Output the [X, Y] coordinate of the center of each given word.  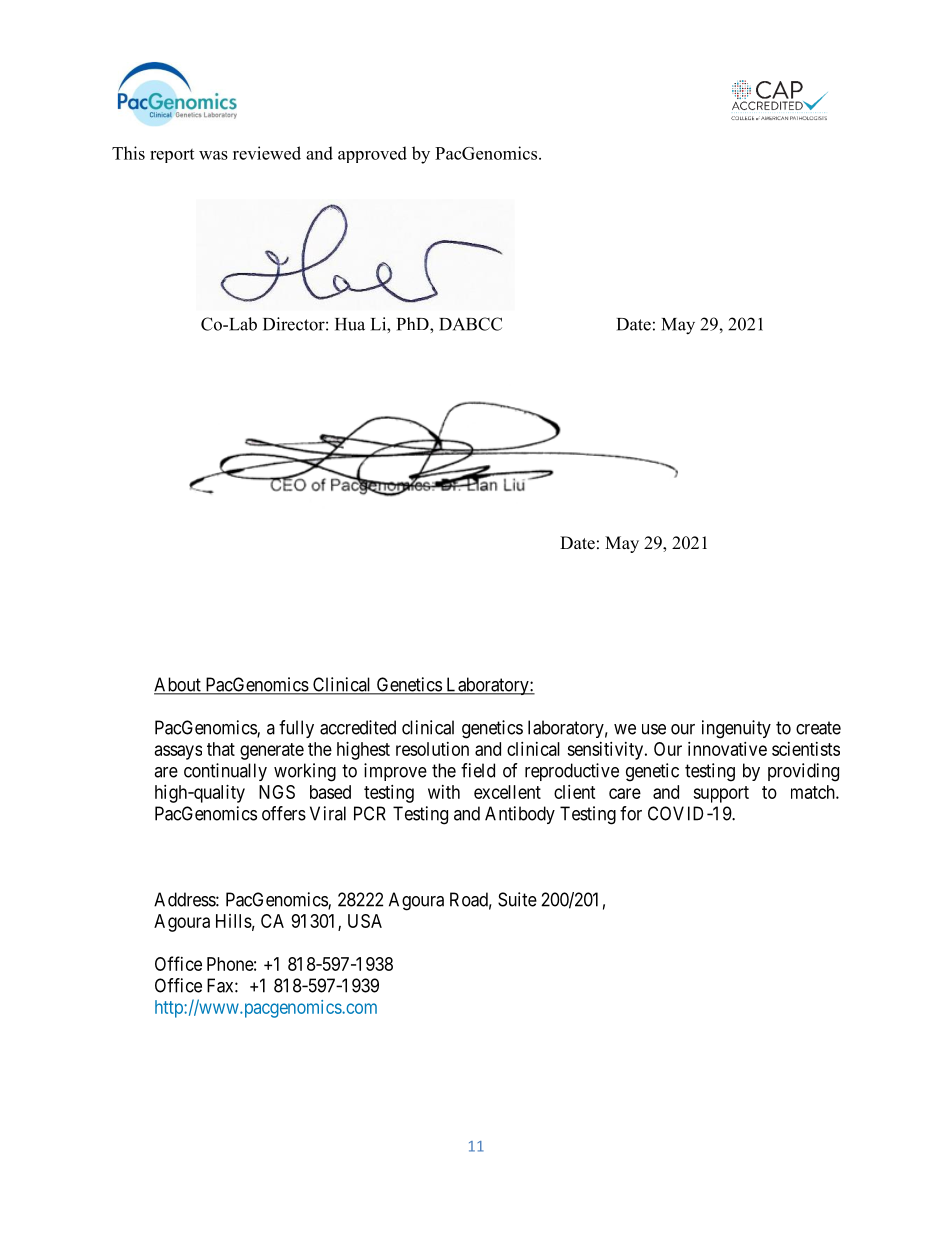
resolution [432, 749]
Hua [350, 324]
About [178, 685]
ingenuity [736, 729]
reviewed [267, 153]
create [818, 728]
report [172, 156]
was [213, 155]
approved [372, 154]
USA [365, 921]
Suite [517, 899]
